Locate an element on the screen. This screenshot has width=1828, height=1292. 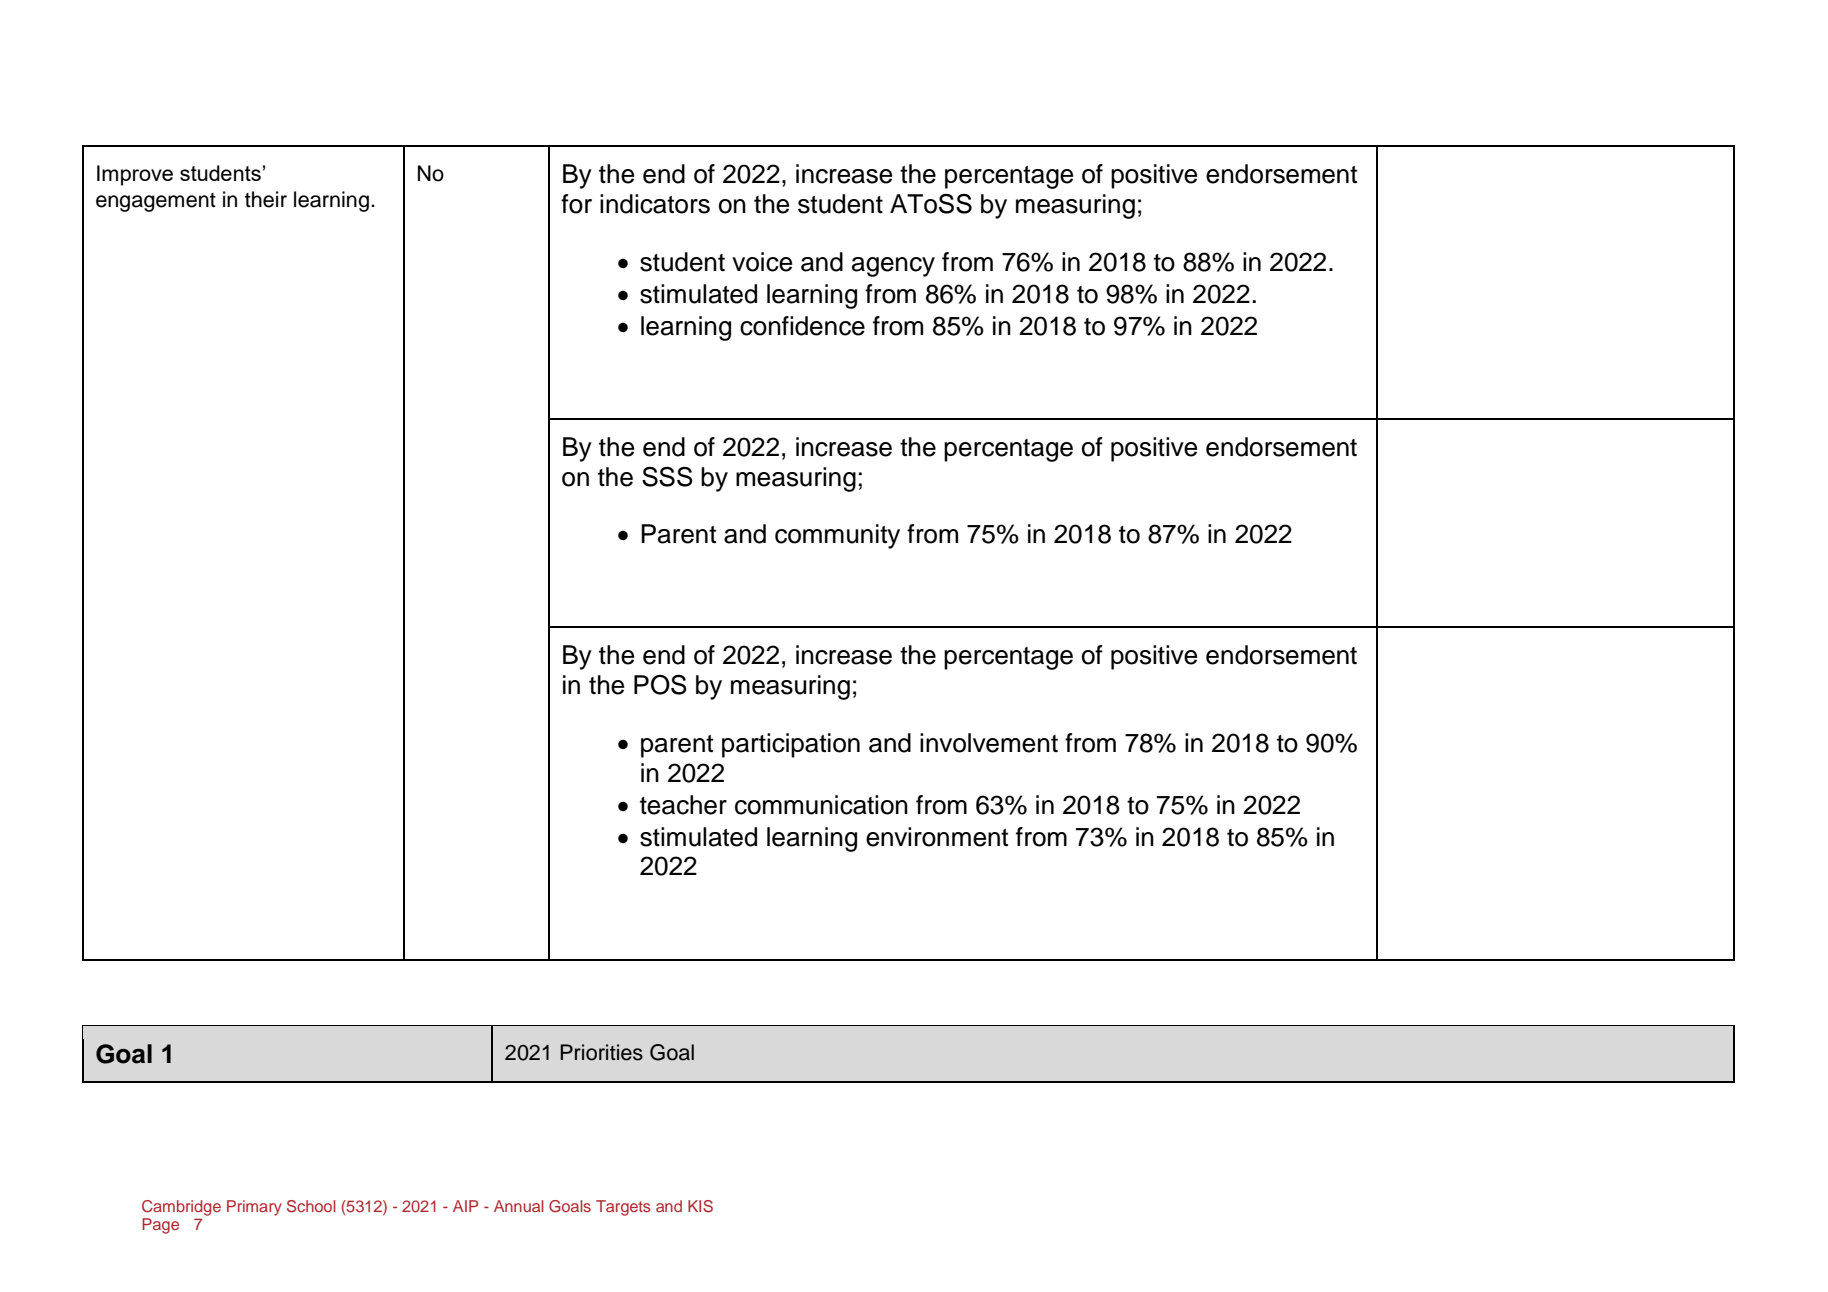
participation is located at coordinates (791, 745).
